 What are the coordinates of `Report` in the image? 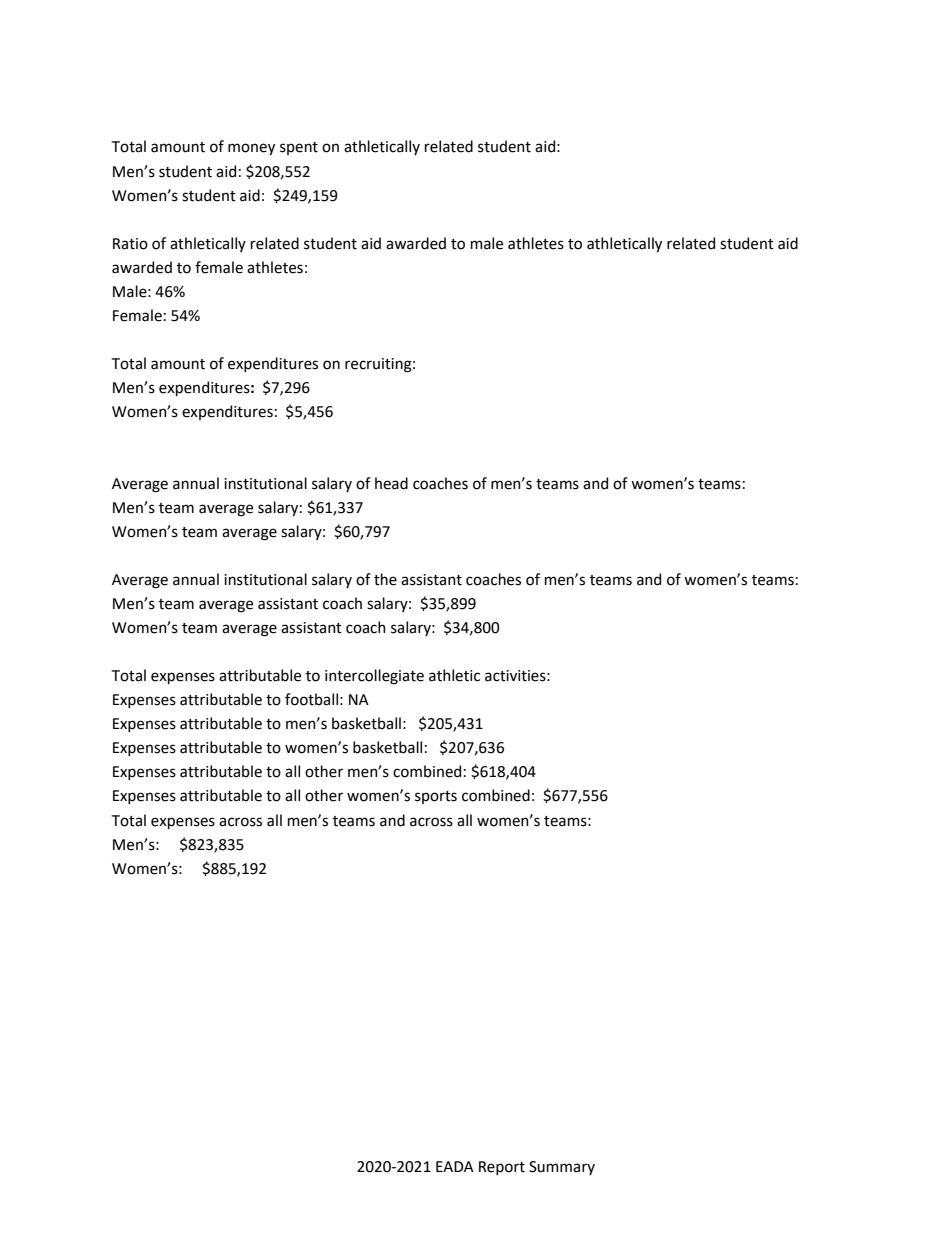 It's located at (502, 1168).
